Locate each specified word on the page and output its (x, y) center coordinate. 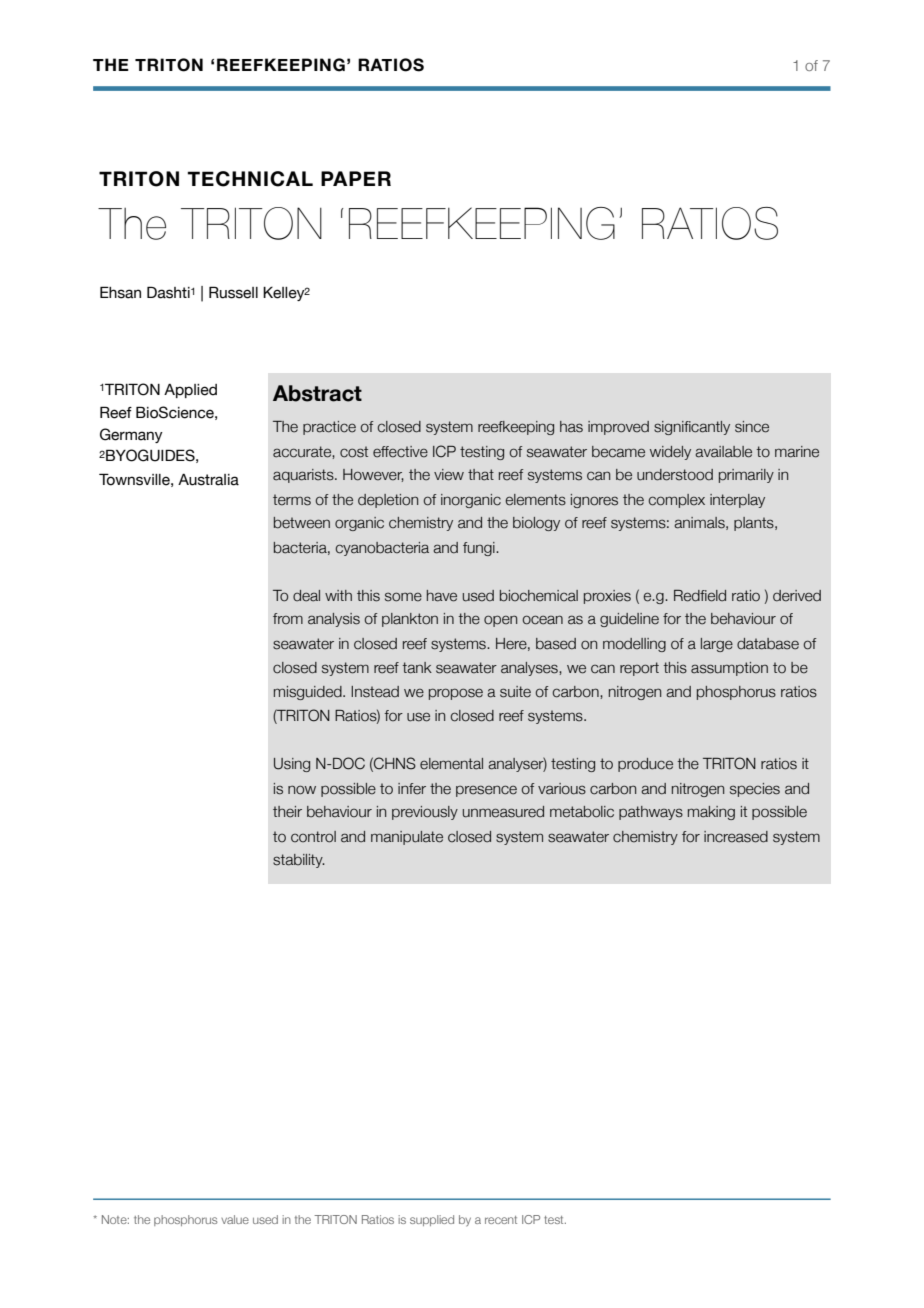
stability (299, 861)
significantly (692, 428)
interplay (737, 501)
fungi (480, 549)
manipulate (407, 838)
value (235, 1219)
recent (501, 1220)
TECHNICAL (250, 179)
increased (736, 837)
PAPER (356, 178)
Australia (208, 480)
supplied (432, 1220)
